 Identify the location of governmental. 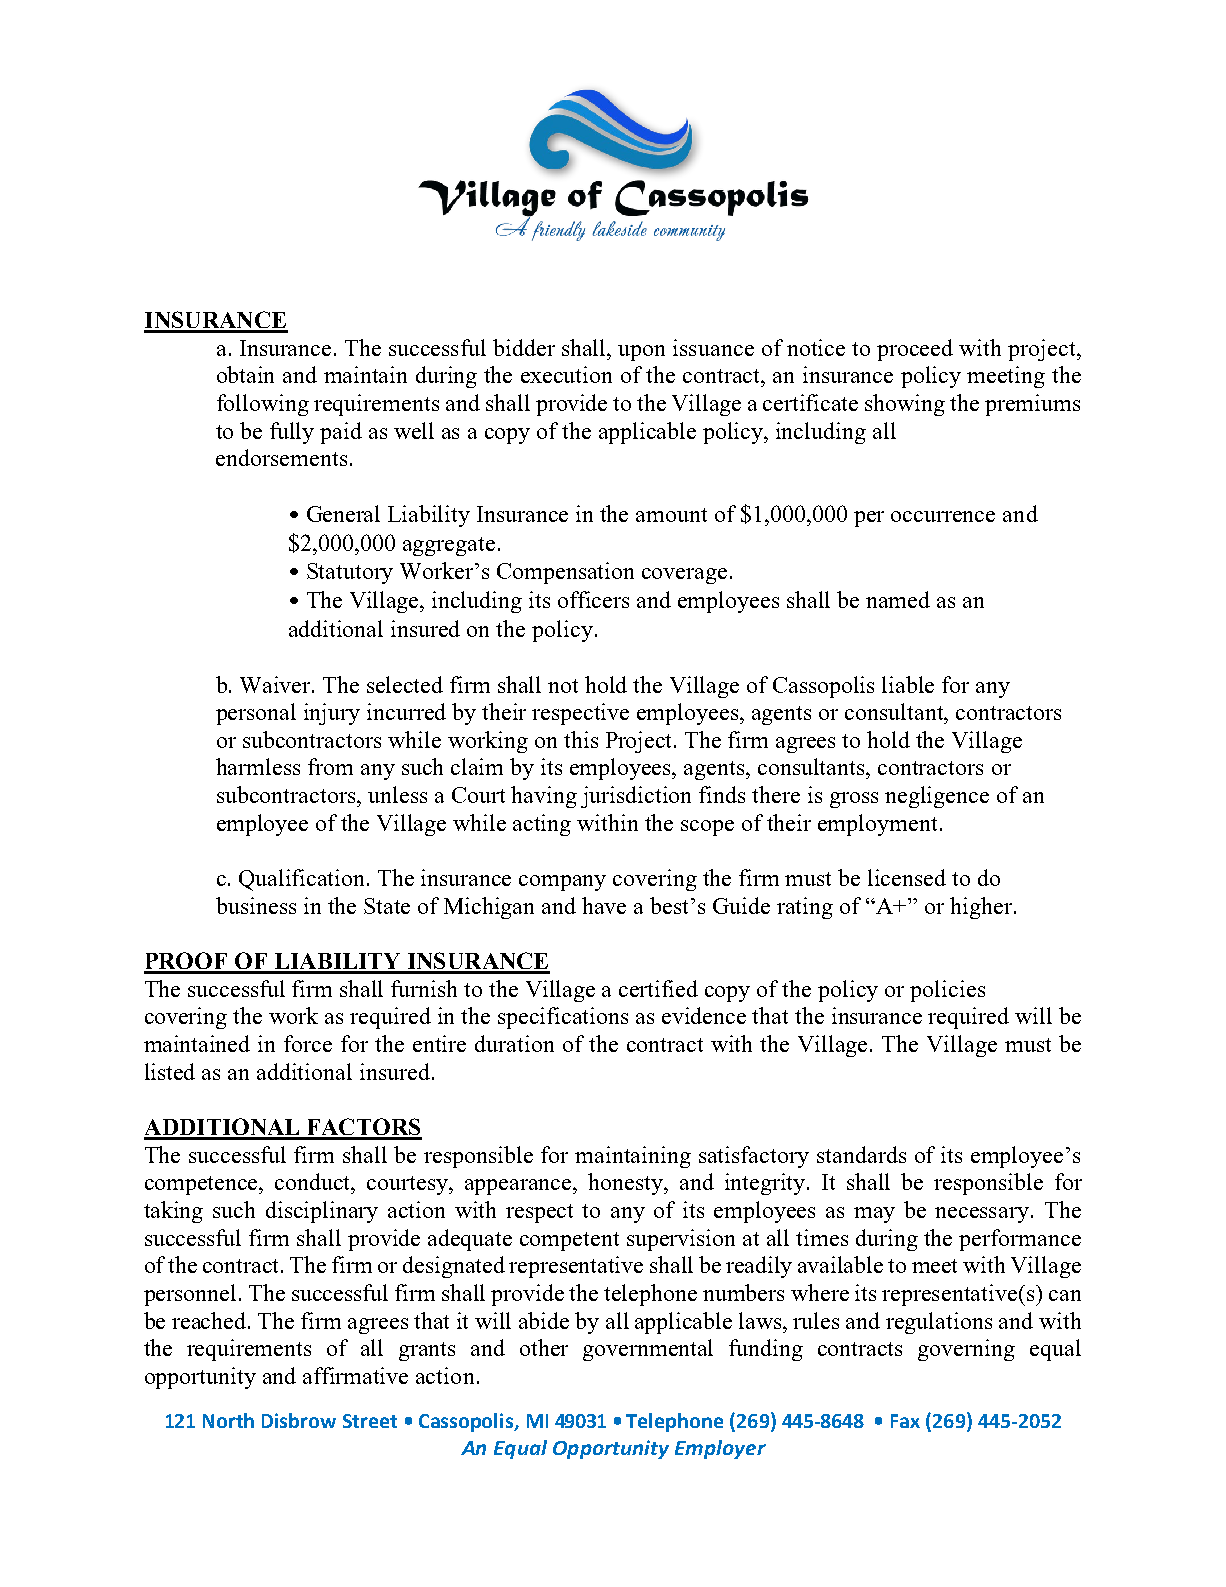
(648, 1350).
